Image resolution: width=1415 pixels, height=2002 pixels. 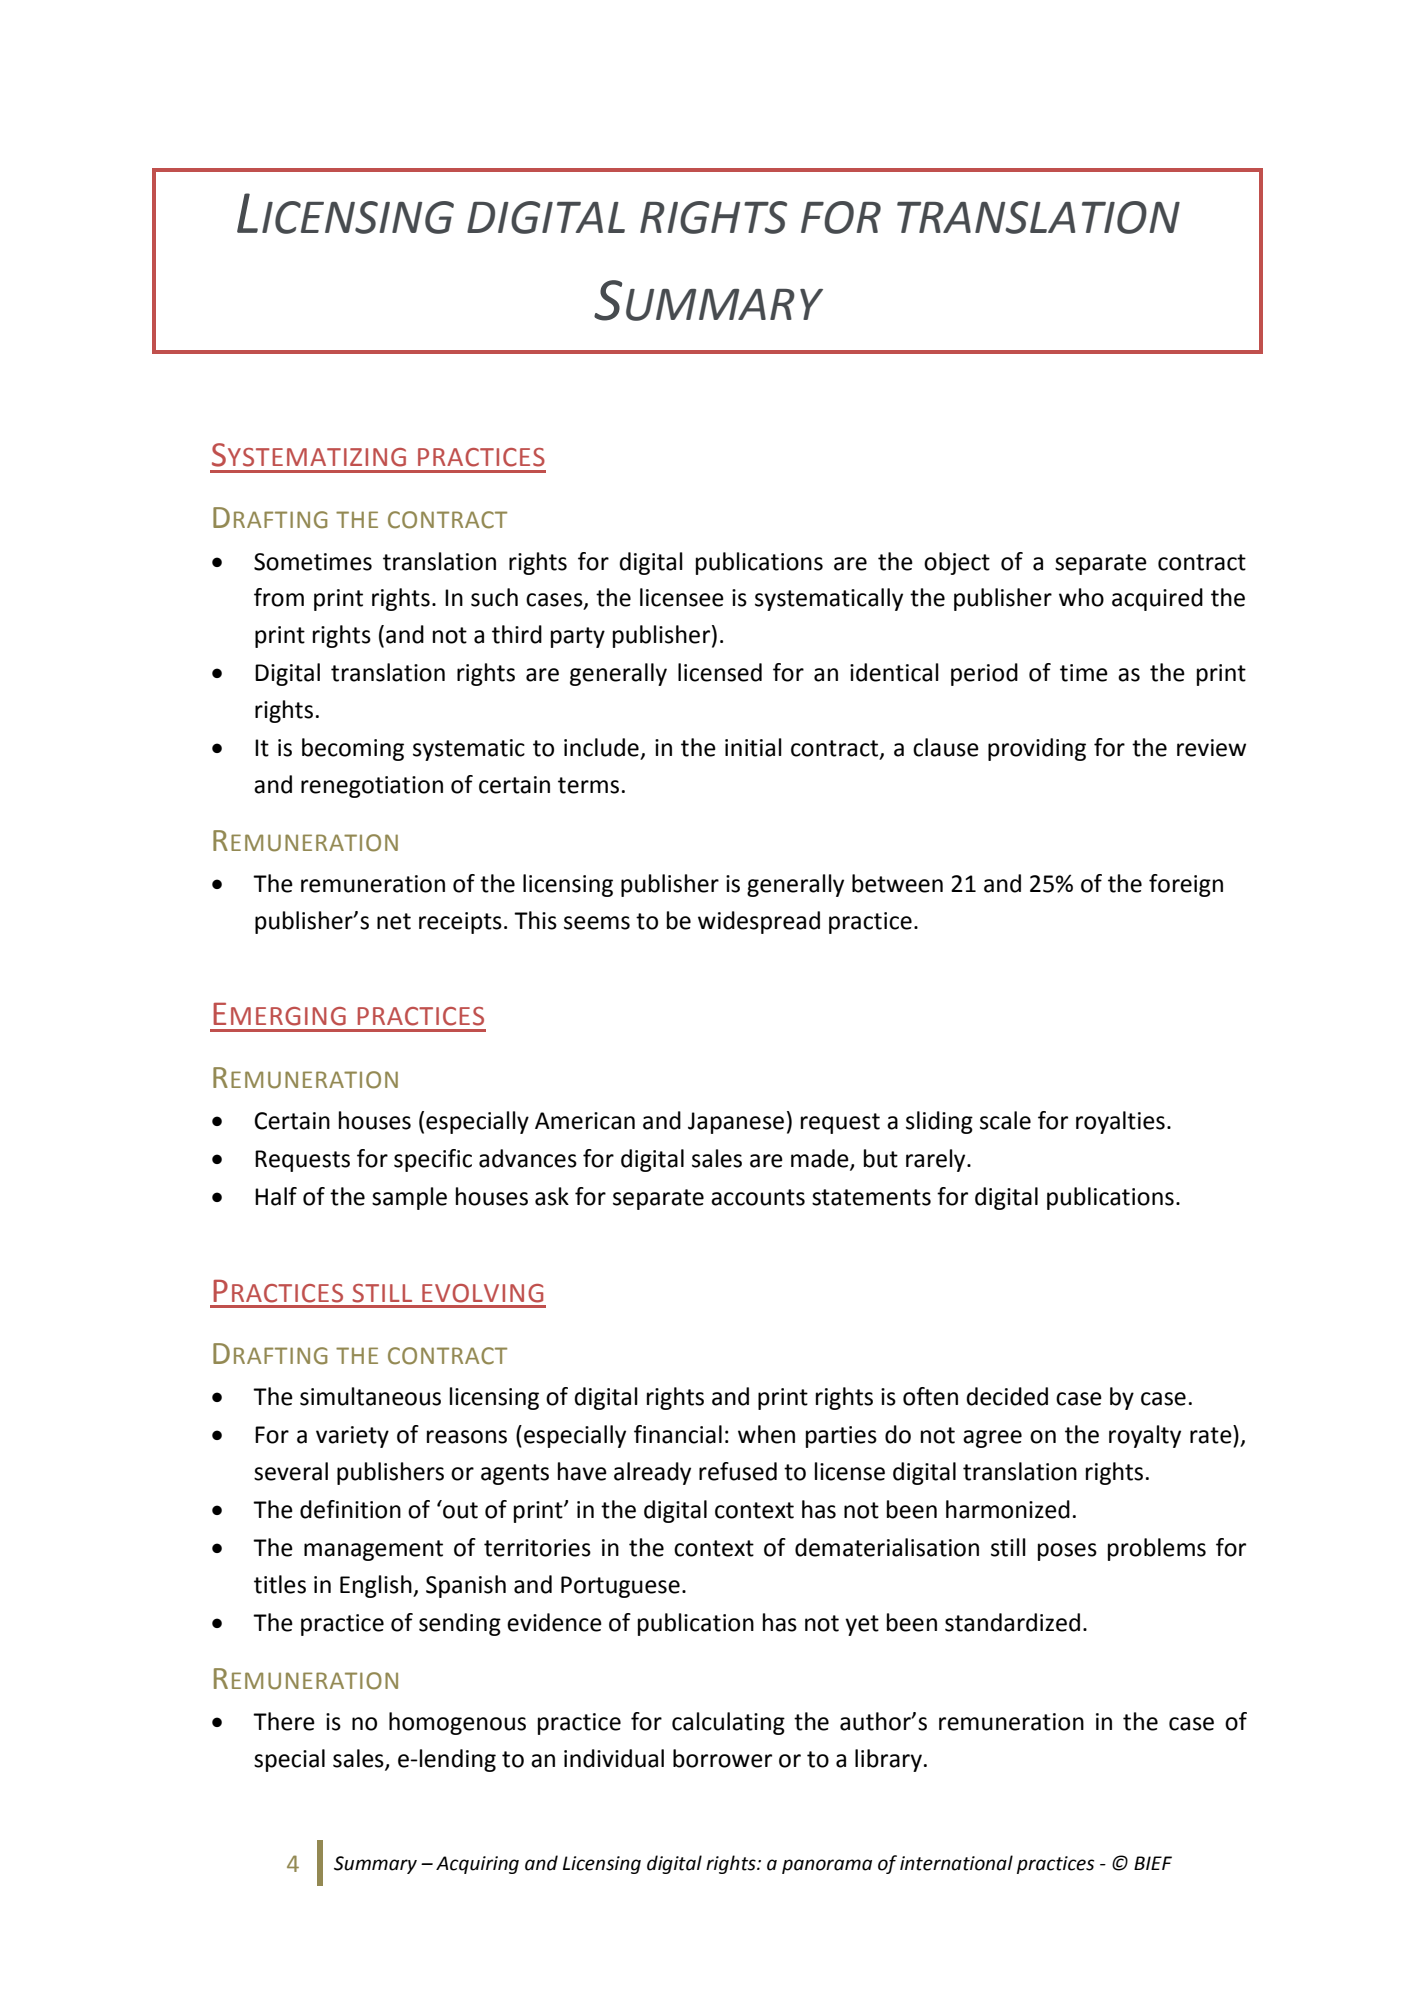 What do you see at coordinates (409, 1198) in the screenshot?
I see `sample` at bounding box center [409, 1198].
